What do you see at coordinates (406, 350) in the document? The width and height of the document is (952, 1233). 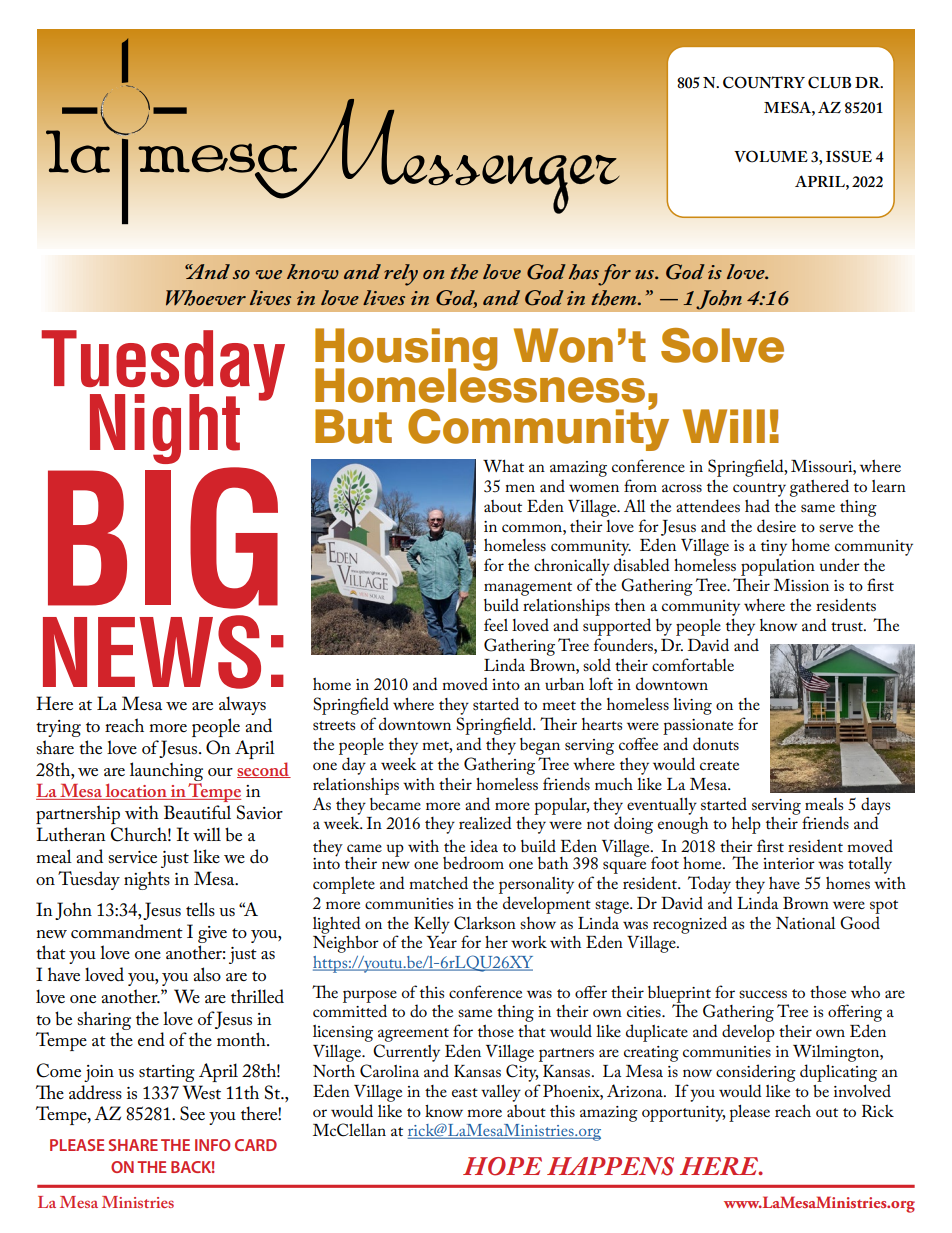 I see `Housing` at bounding box center [406, 350].
